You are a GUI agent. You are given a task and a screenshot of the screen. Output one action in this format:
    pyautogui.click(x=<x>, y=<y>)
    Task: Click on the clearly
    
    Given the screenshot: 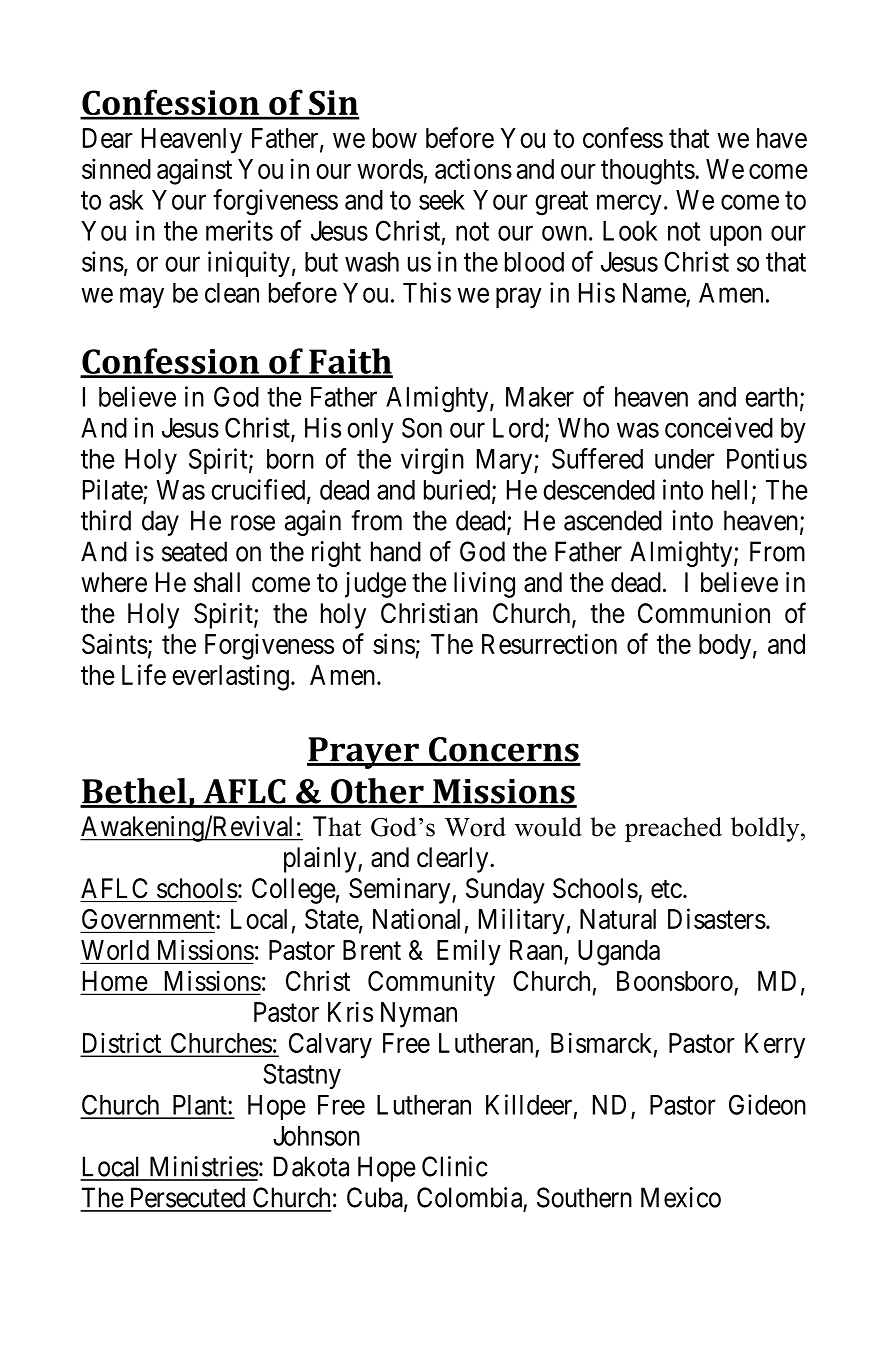 What is the action you would take?
    pyautogui.click(x=454, y=860)
